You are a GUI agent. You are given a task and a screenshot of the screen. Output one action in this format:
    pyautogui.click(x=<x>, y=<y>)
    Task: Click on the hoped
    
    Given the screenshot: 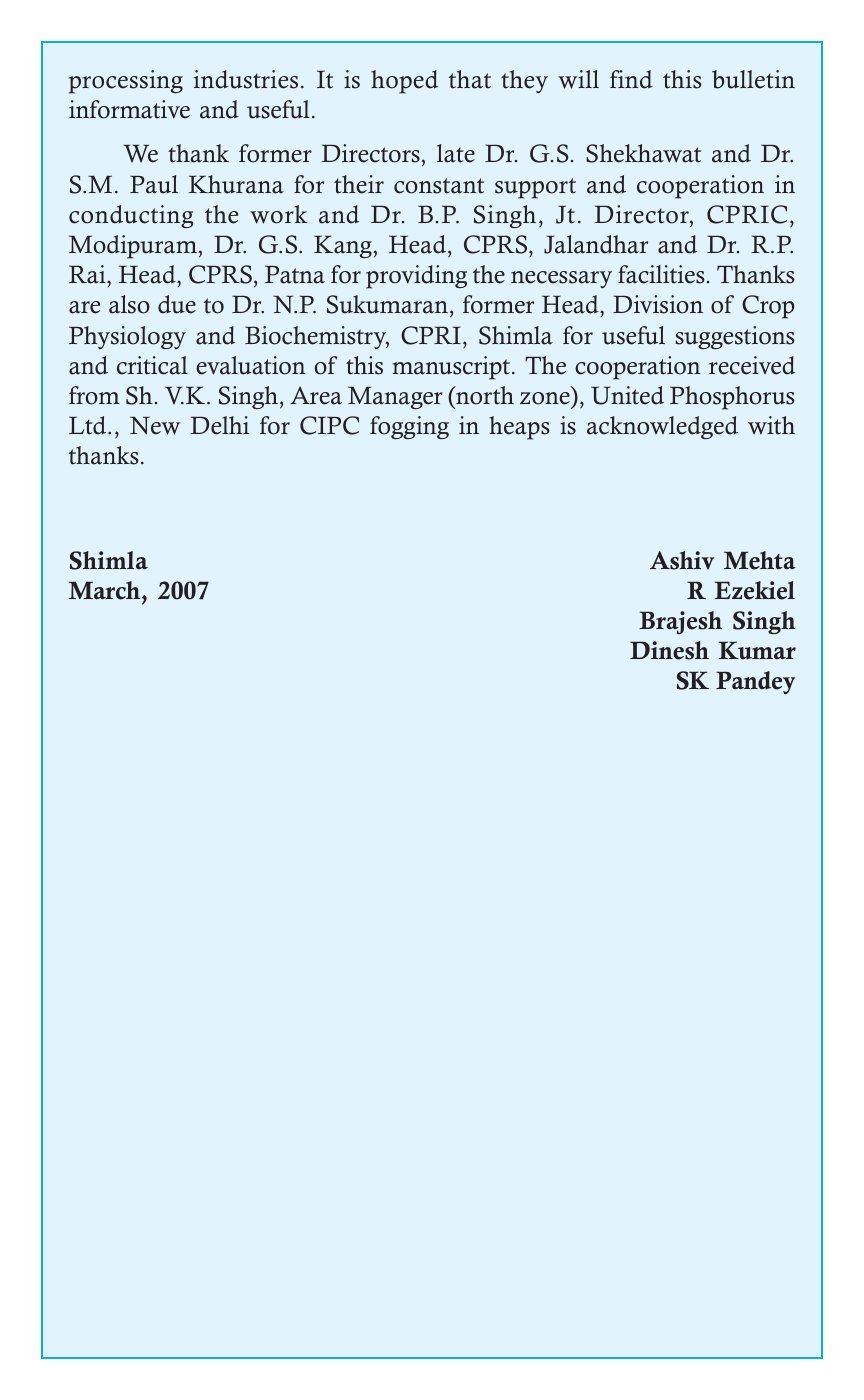 What is the action you would take?
    pyautogui.click(x=404, y=82)
